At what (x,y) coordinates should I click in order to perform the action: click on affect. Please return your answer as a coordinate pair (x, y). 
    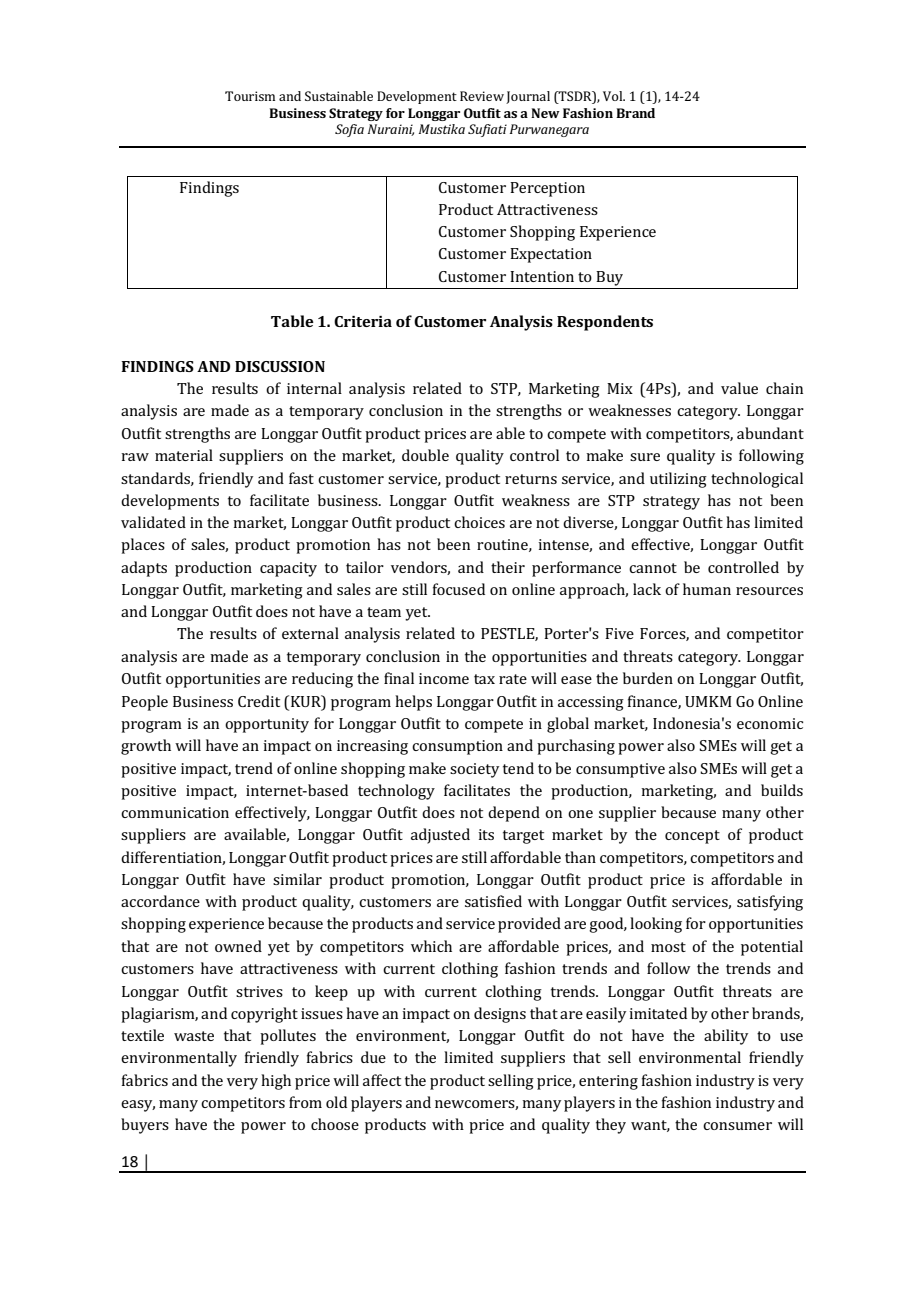
    Looking at the image, I should click on (382, 1080).
